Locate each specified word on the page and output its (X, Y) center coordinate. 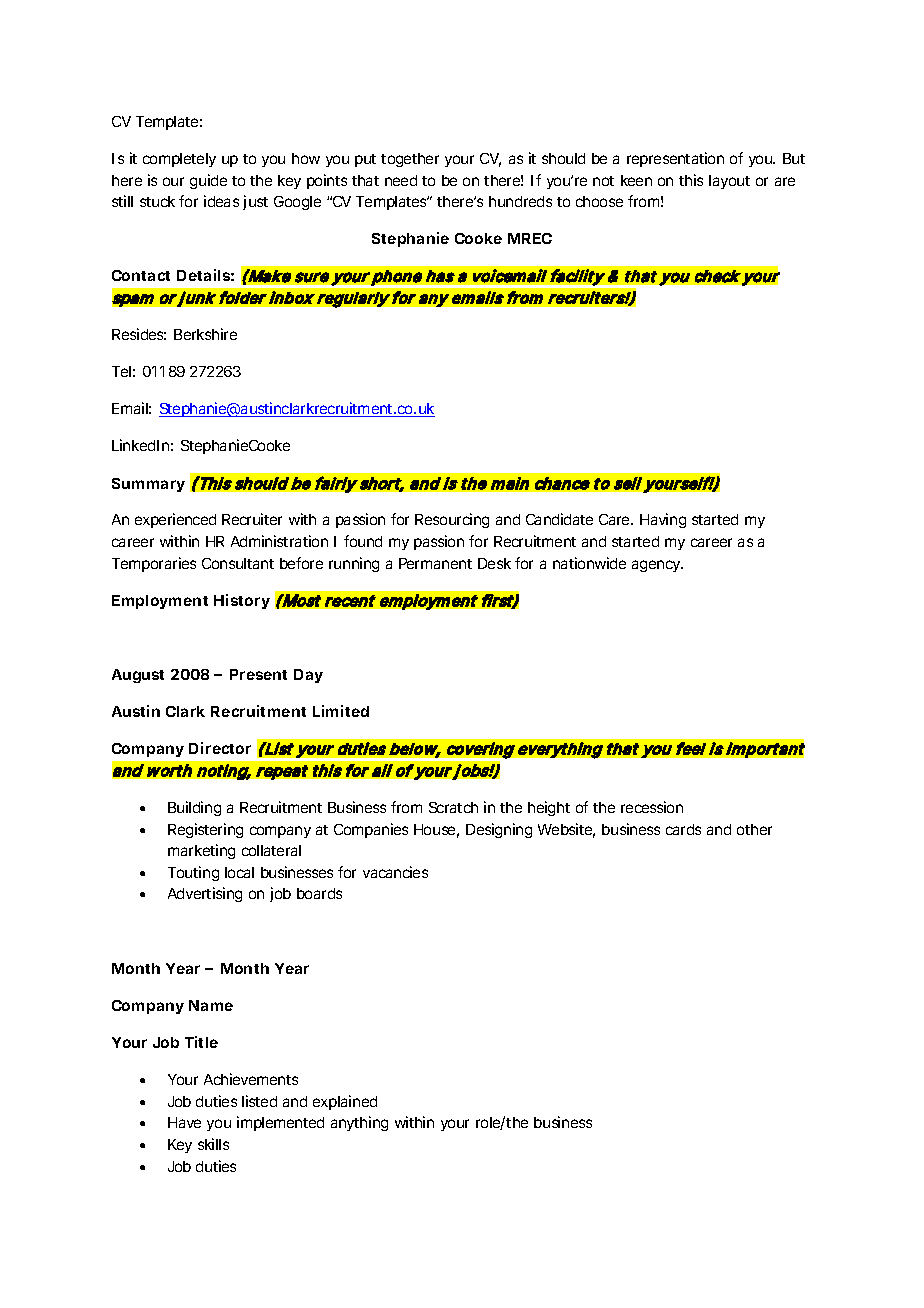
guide (208, 181)
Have (184, 1122)
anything (359, 1123)
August (138, 676)
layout (729, 182)
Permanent (435, 563)
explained (345, 1102)
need (401, 180)
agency (657, 566)
